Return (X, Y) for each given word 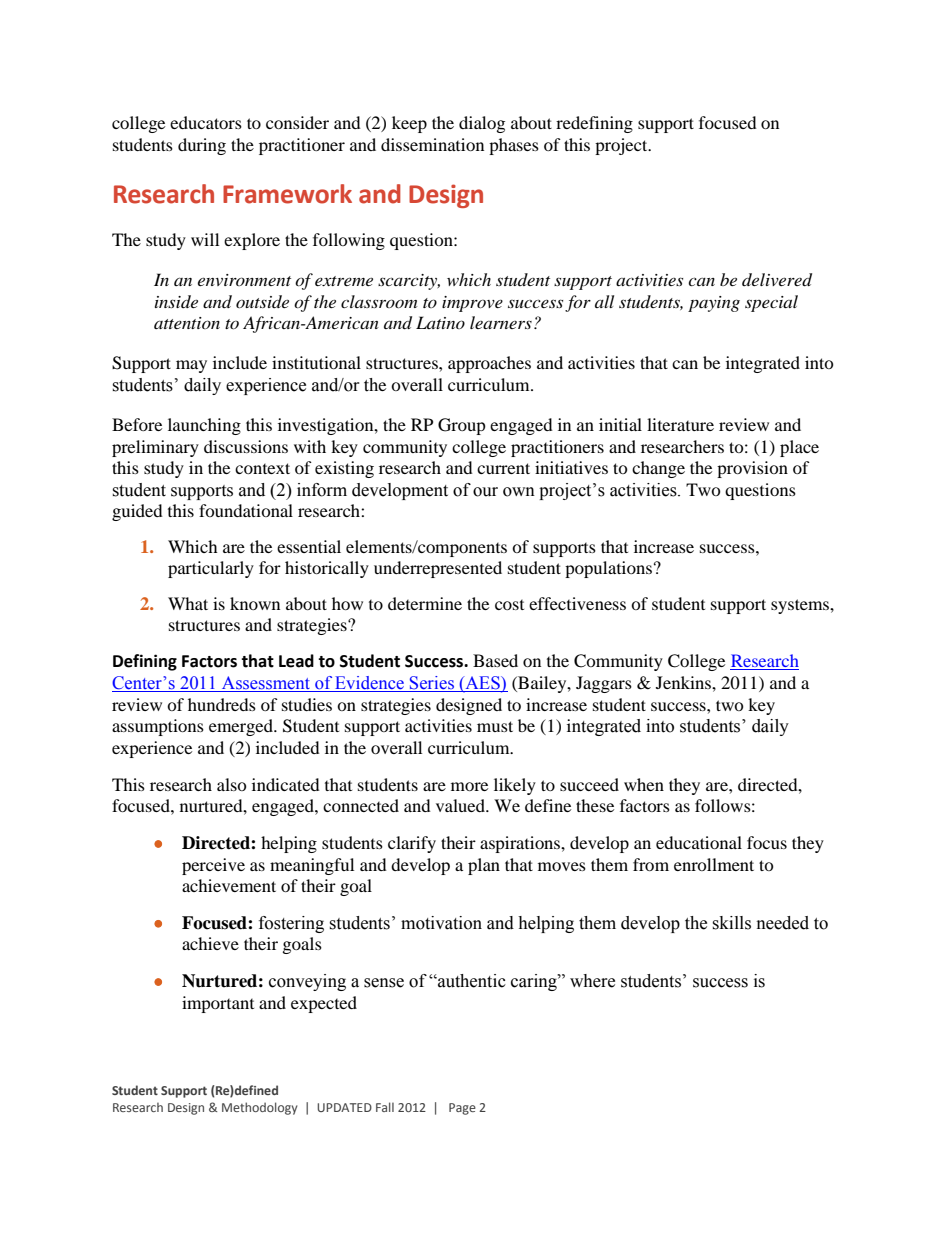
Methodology (260, 1108)
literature (680, 424)
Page (462, 1109)
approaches (489, 364)
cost (509, 605)
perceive (213, 866)
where (592, 981)
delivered (777, 280)
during (202, 146)
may (191, 366)
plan (484, 866)
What (188, 603)
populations (608, 569)
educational (699, 842)
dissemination (432, 144)
